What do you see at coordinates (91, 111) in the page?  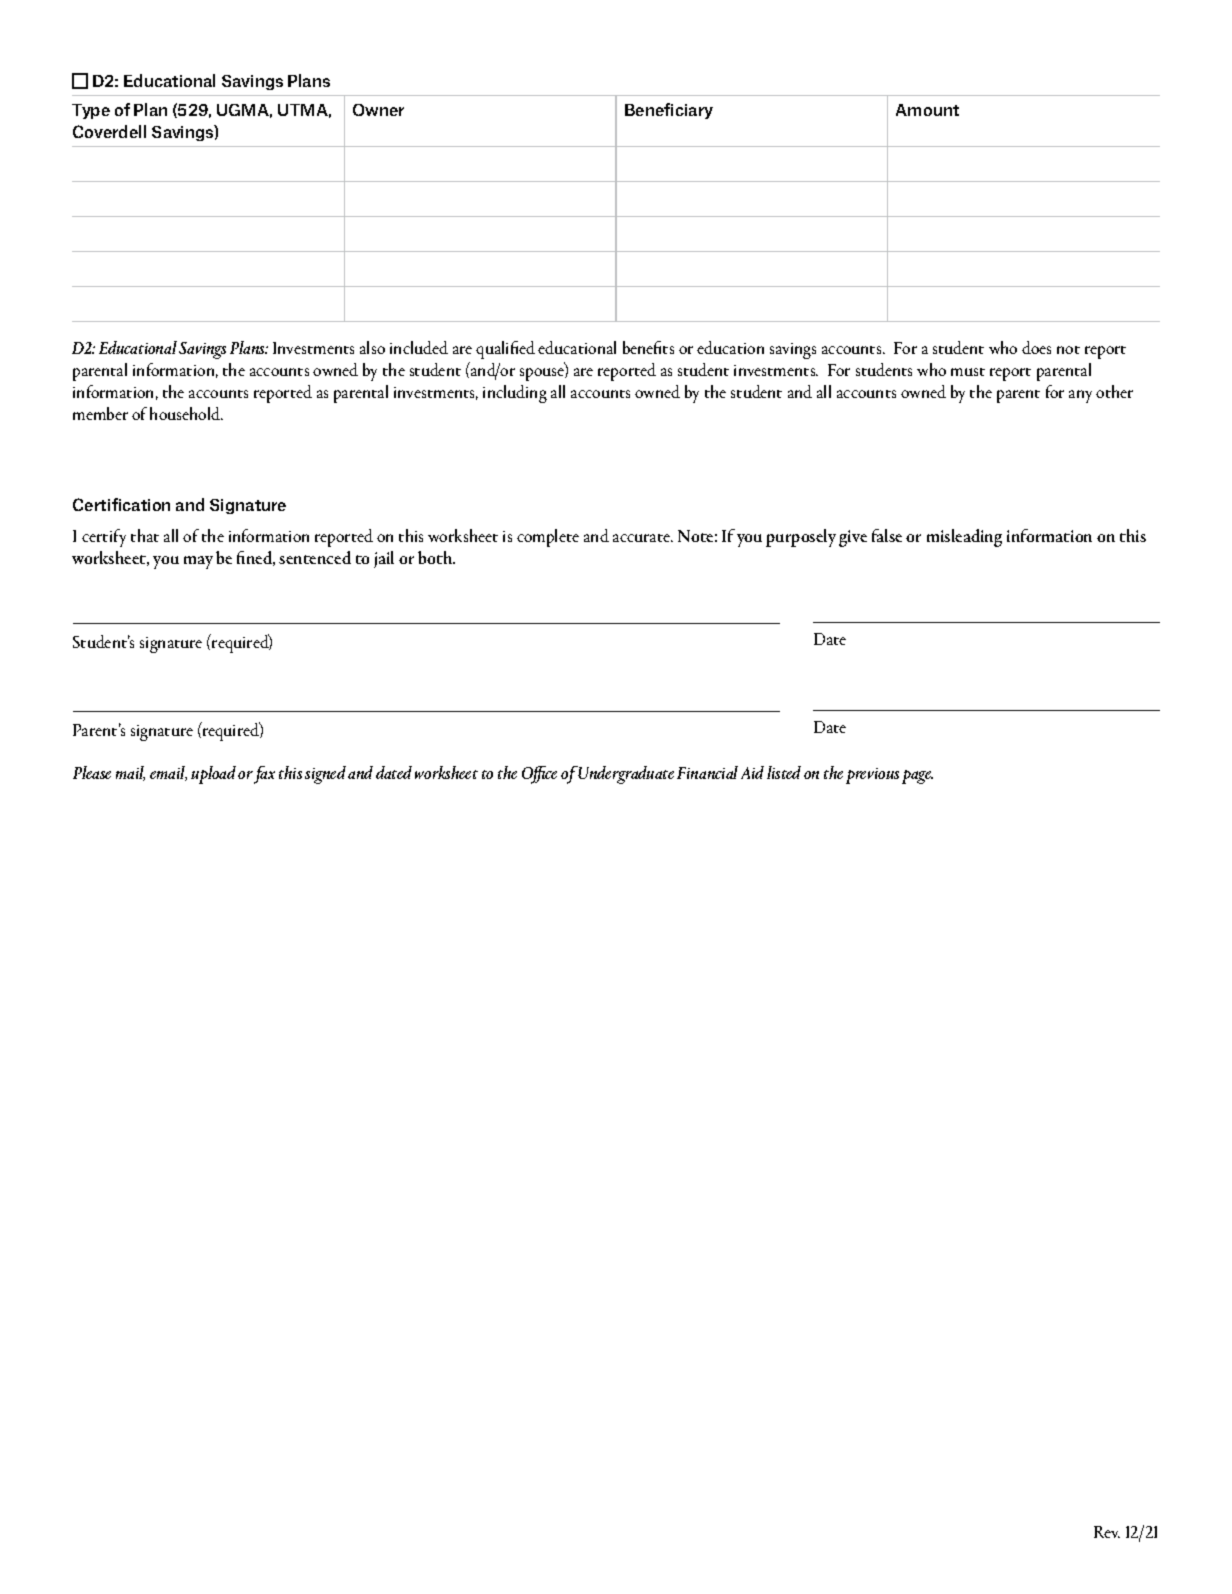 I see `Type` at bounding box center [91, 111].
